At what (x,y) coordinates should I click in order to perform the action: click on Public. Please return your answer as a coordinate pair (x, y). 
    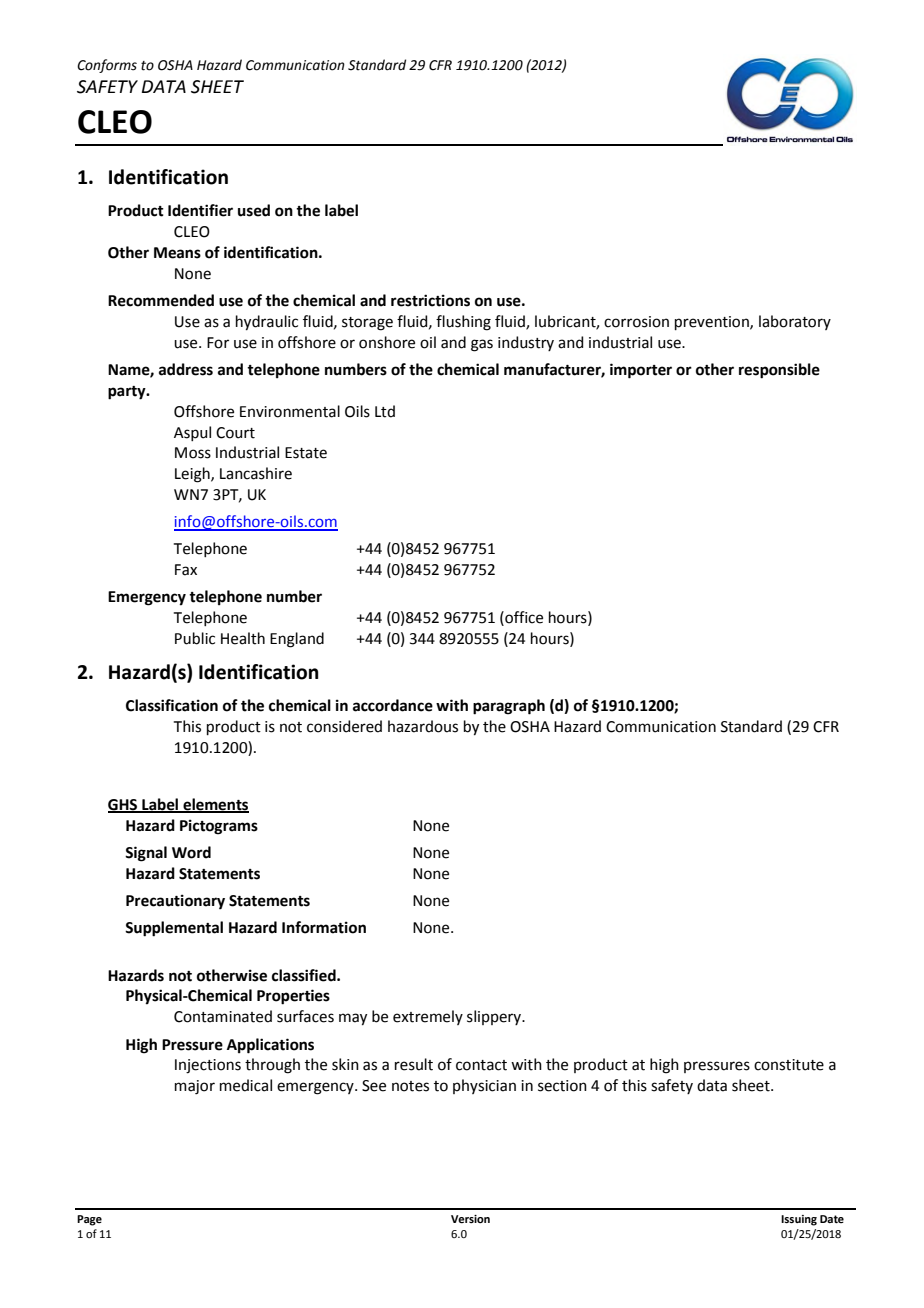
    Looking at the image, I should click on (195, 638).
